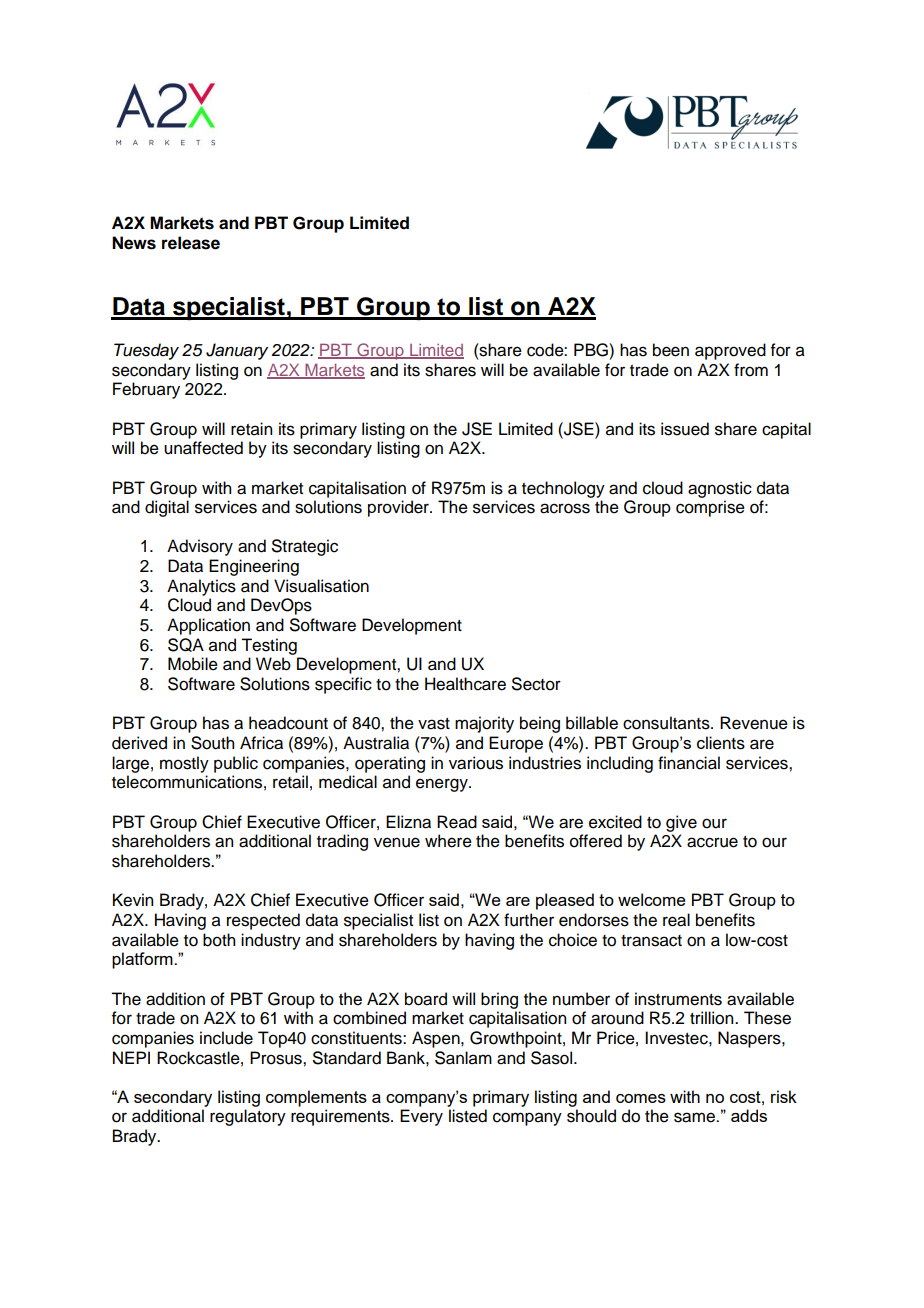  What do you see at coordinates (248, 1117) in the screenshot?
I see `regulatory` at bounding box center [248, 1117].
